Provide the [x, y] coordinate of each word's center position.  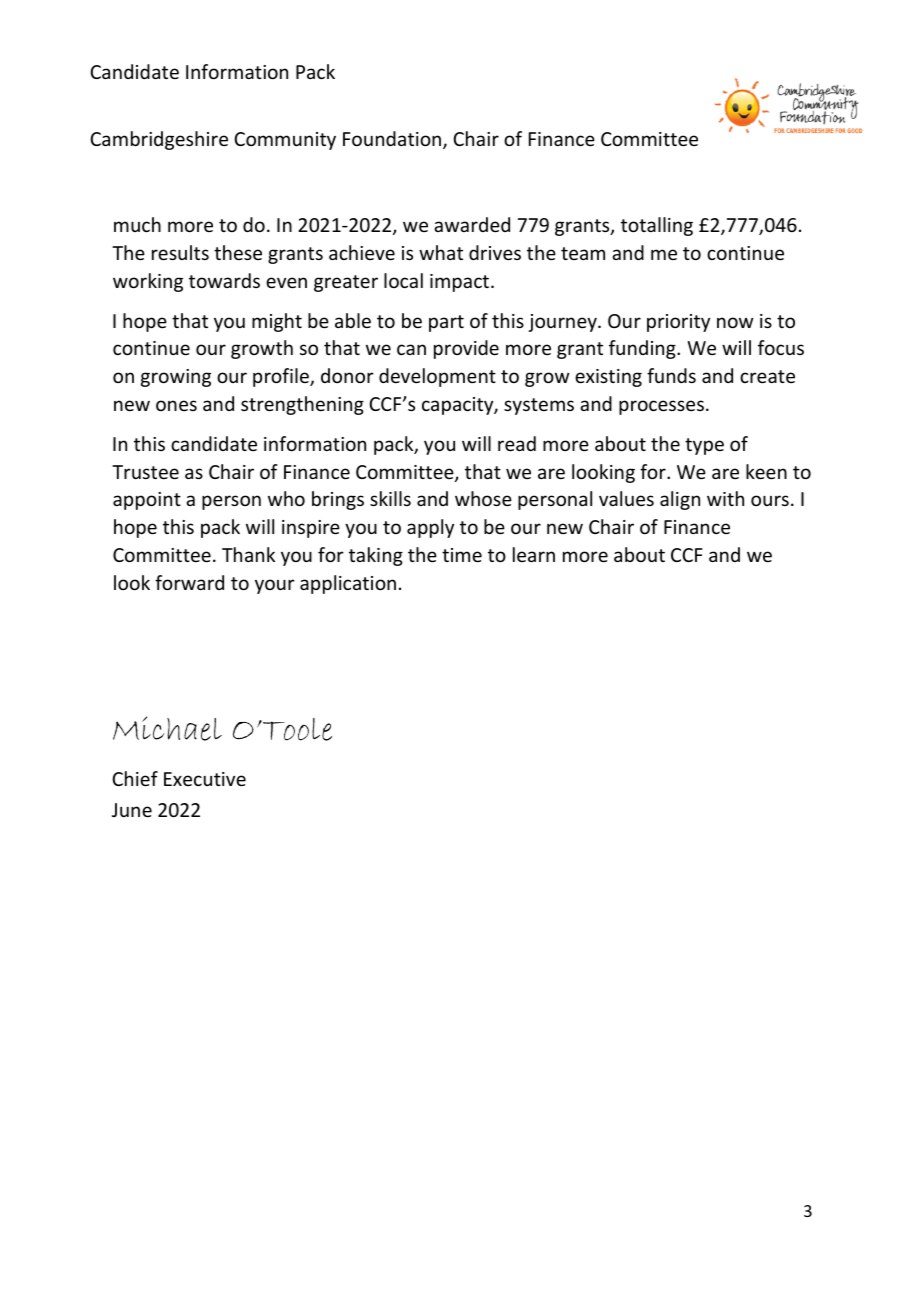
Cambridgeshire [159, 140]
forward [189, 582]
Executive [205, 779]
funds [671, 375]
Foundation [392, 138]
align [680, 500]
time [462, 555]
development [437, 377]
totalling [657, 226]
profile [282, 377]
